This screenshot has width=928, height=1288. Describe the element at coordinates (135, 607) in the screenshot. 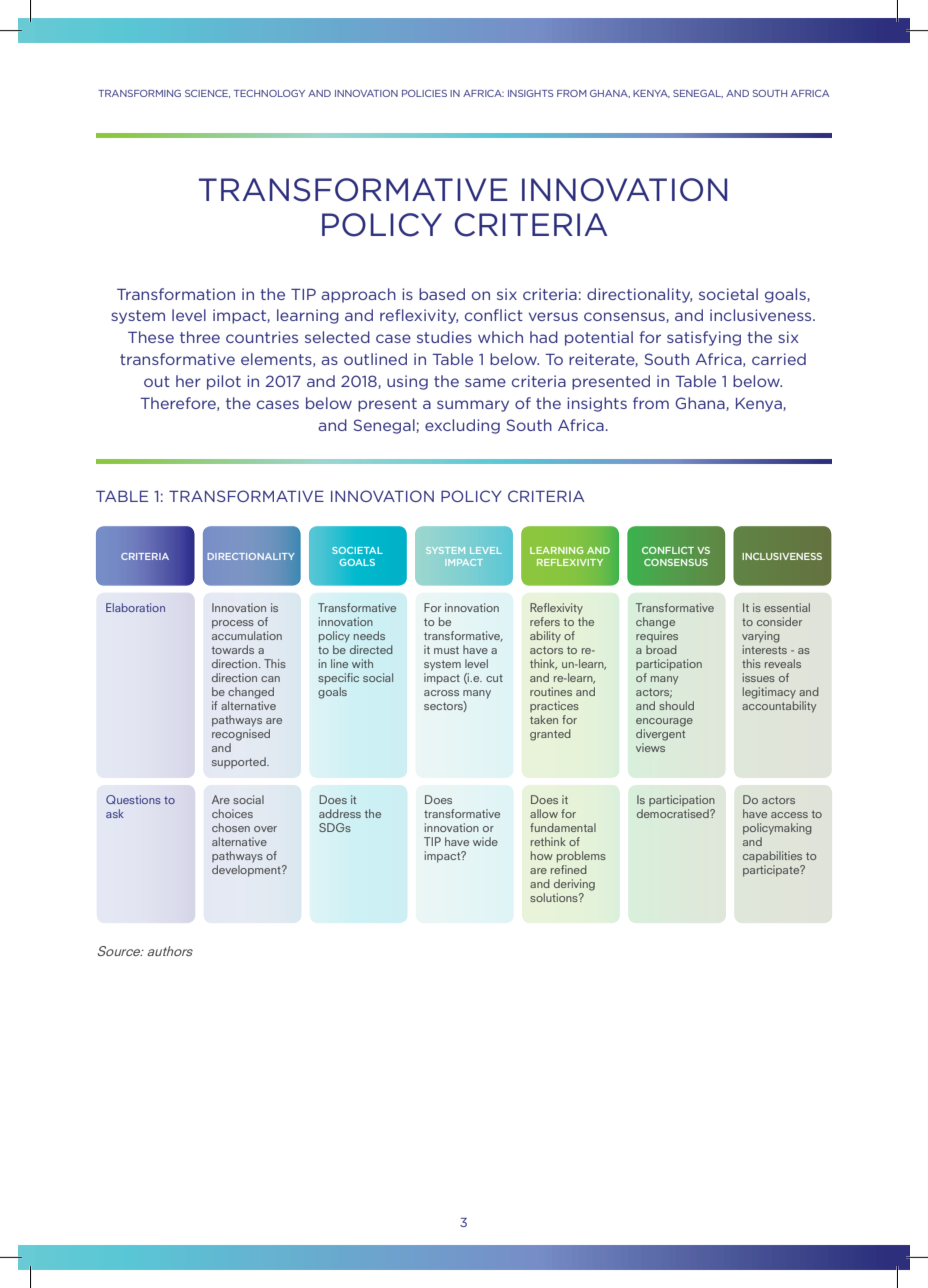

I see `Elaboration` at that location.
